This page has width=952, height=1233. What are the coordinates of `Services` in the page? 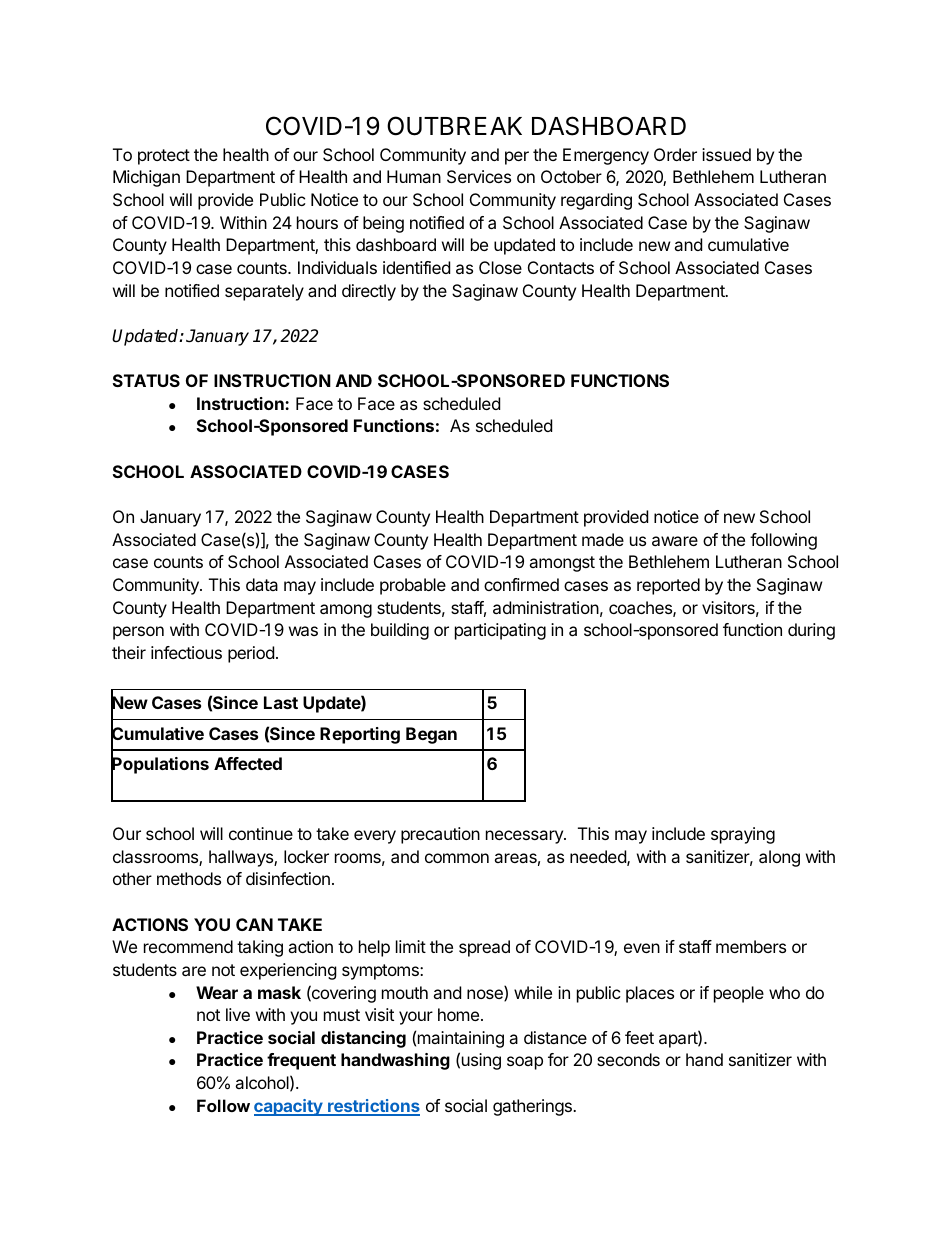 It's located at (479, 176).
